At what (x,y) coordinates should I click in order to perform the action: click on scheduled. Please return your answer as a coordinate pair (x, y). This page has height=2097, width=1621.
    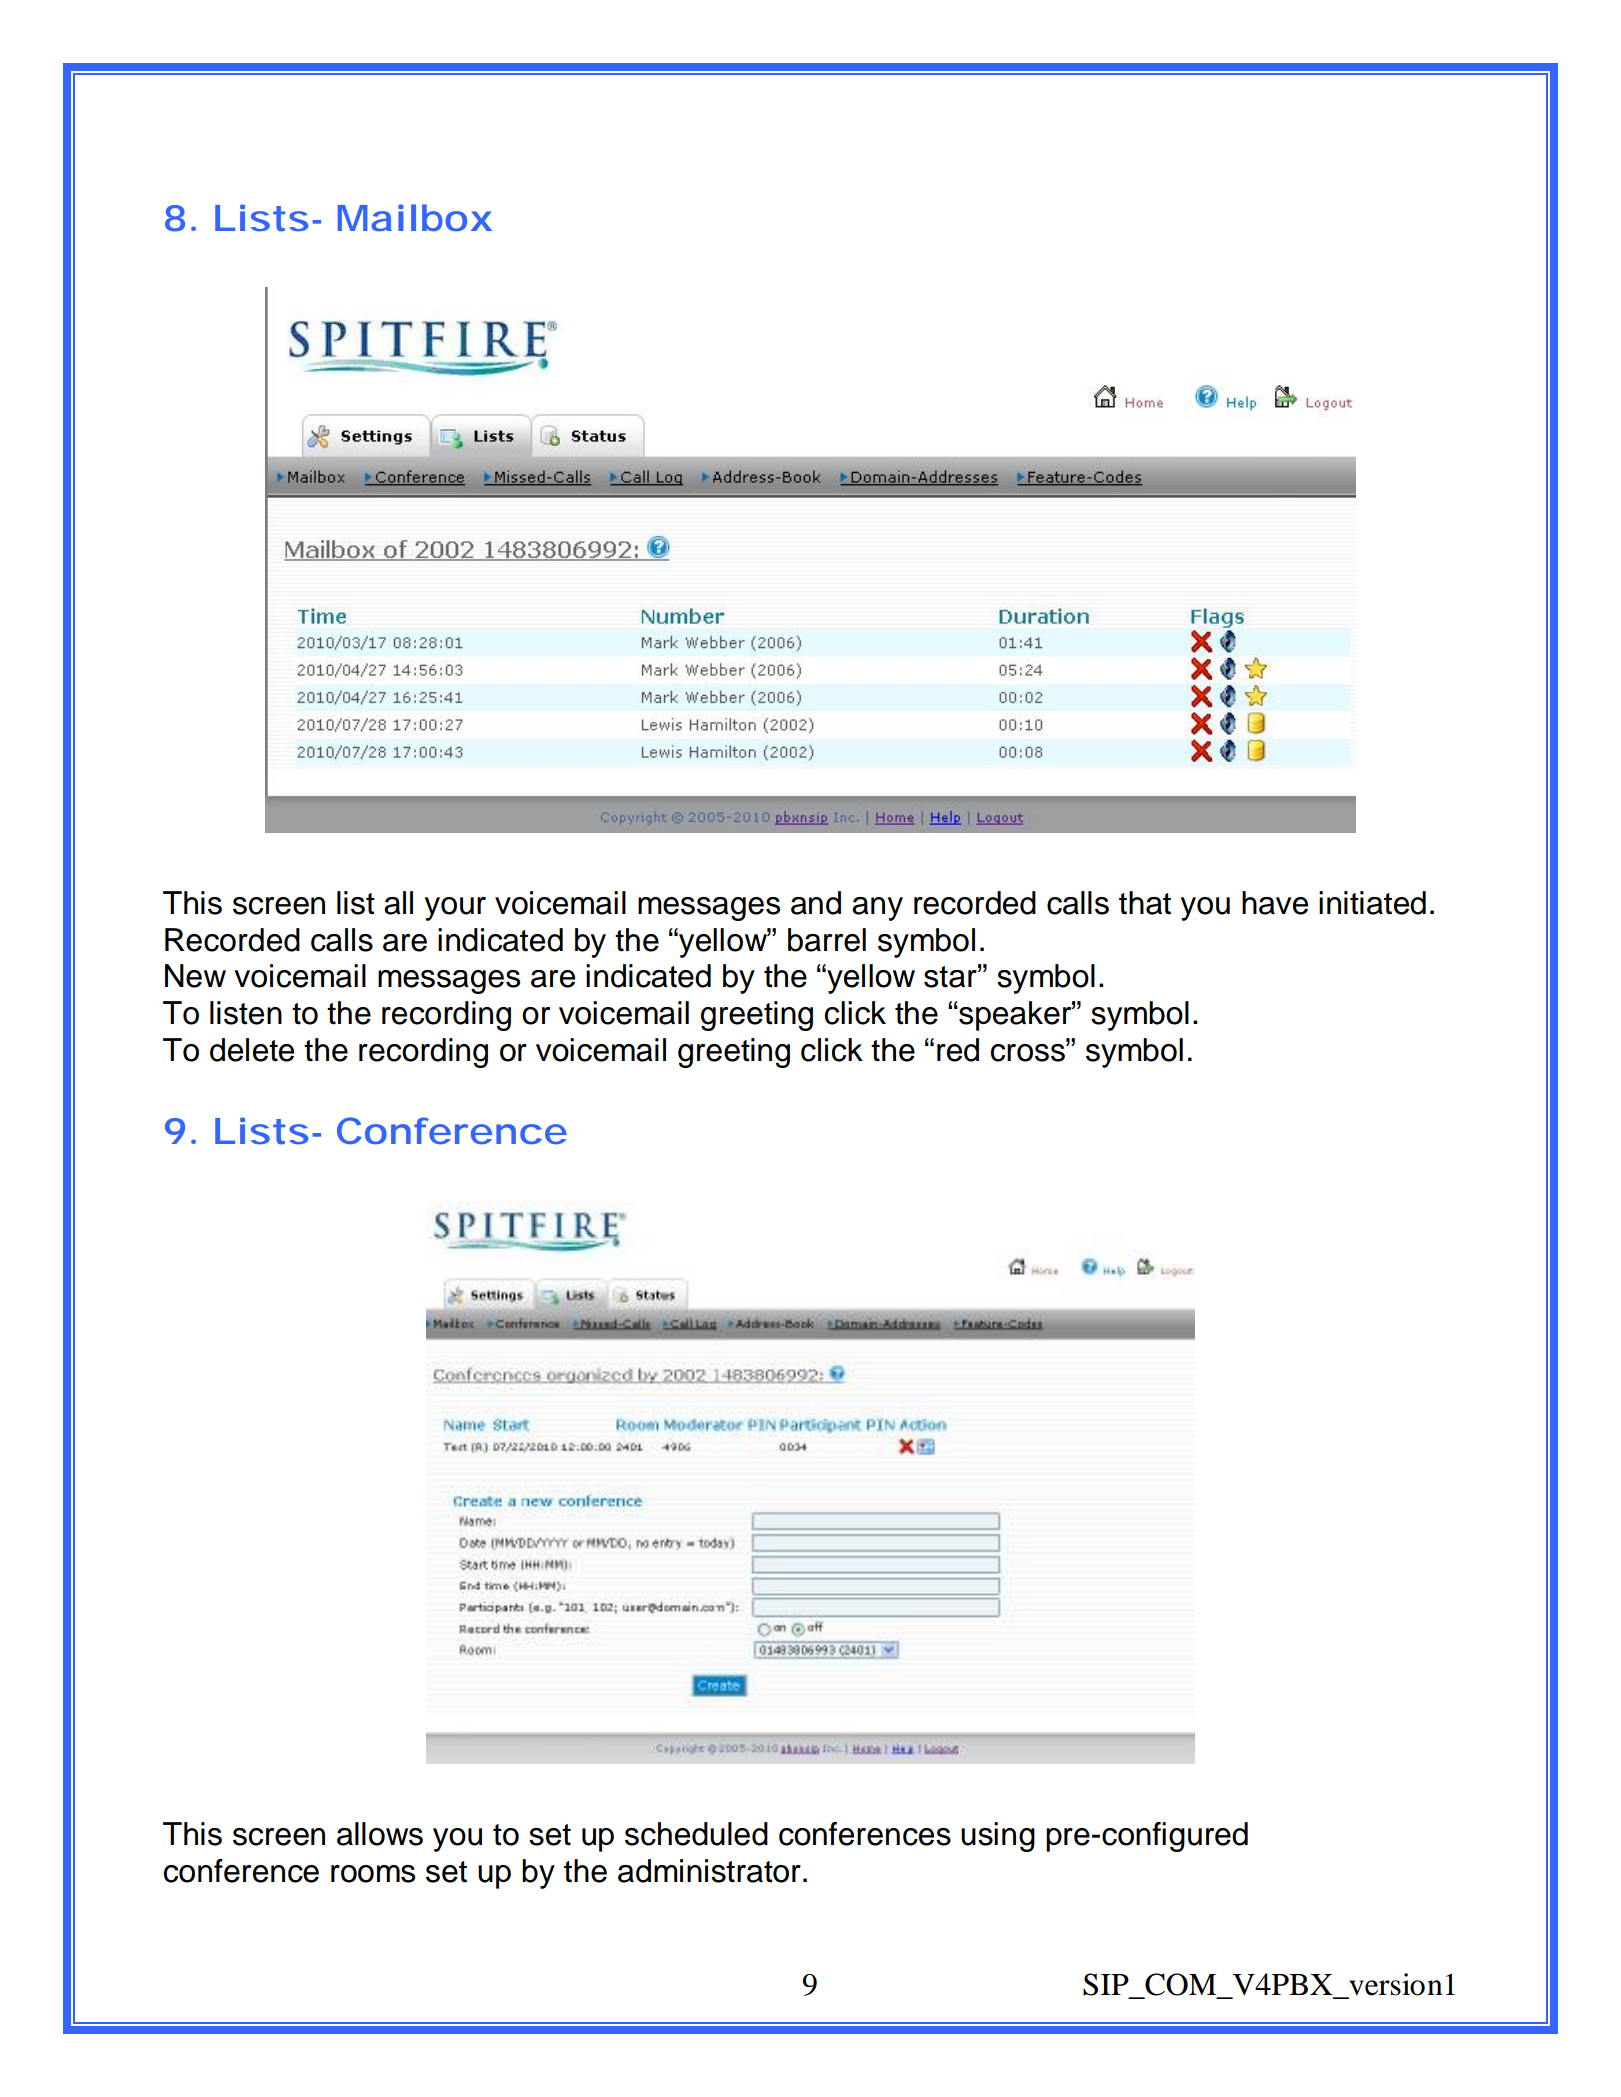
    Looking at the image, I should click on (696, 1834).
